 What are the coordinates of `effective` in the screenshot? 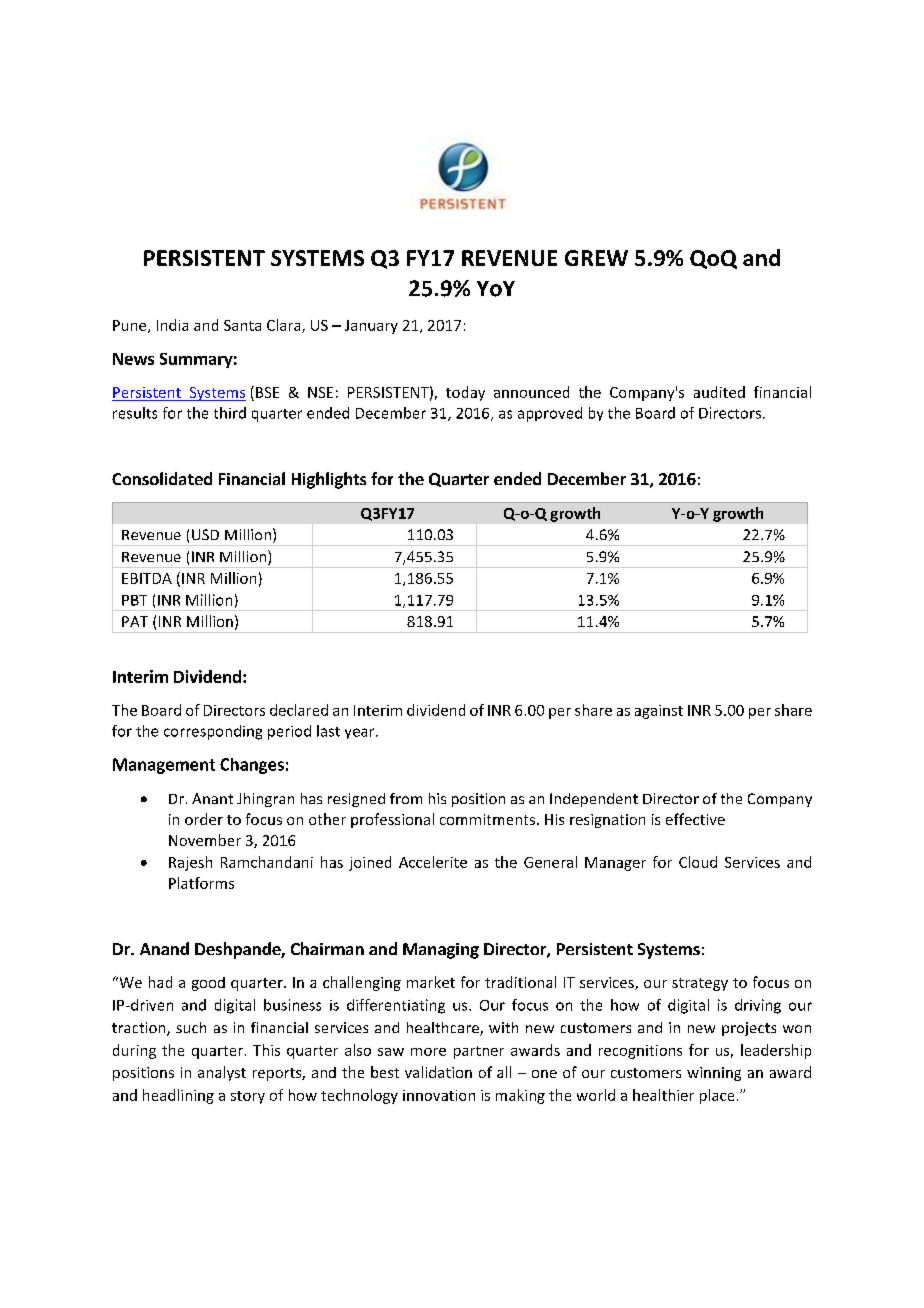 It's located at (695, 819).
